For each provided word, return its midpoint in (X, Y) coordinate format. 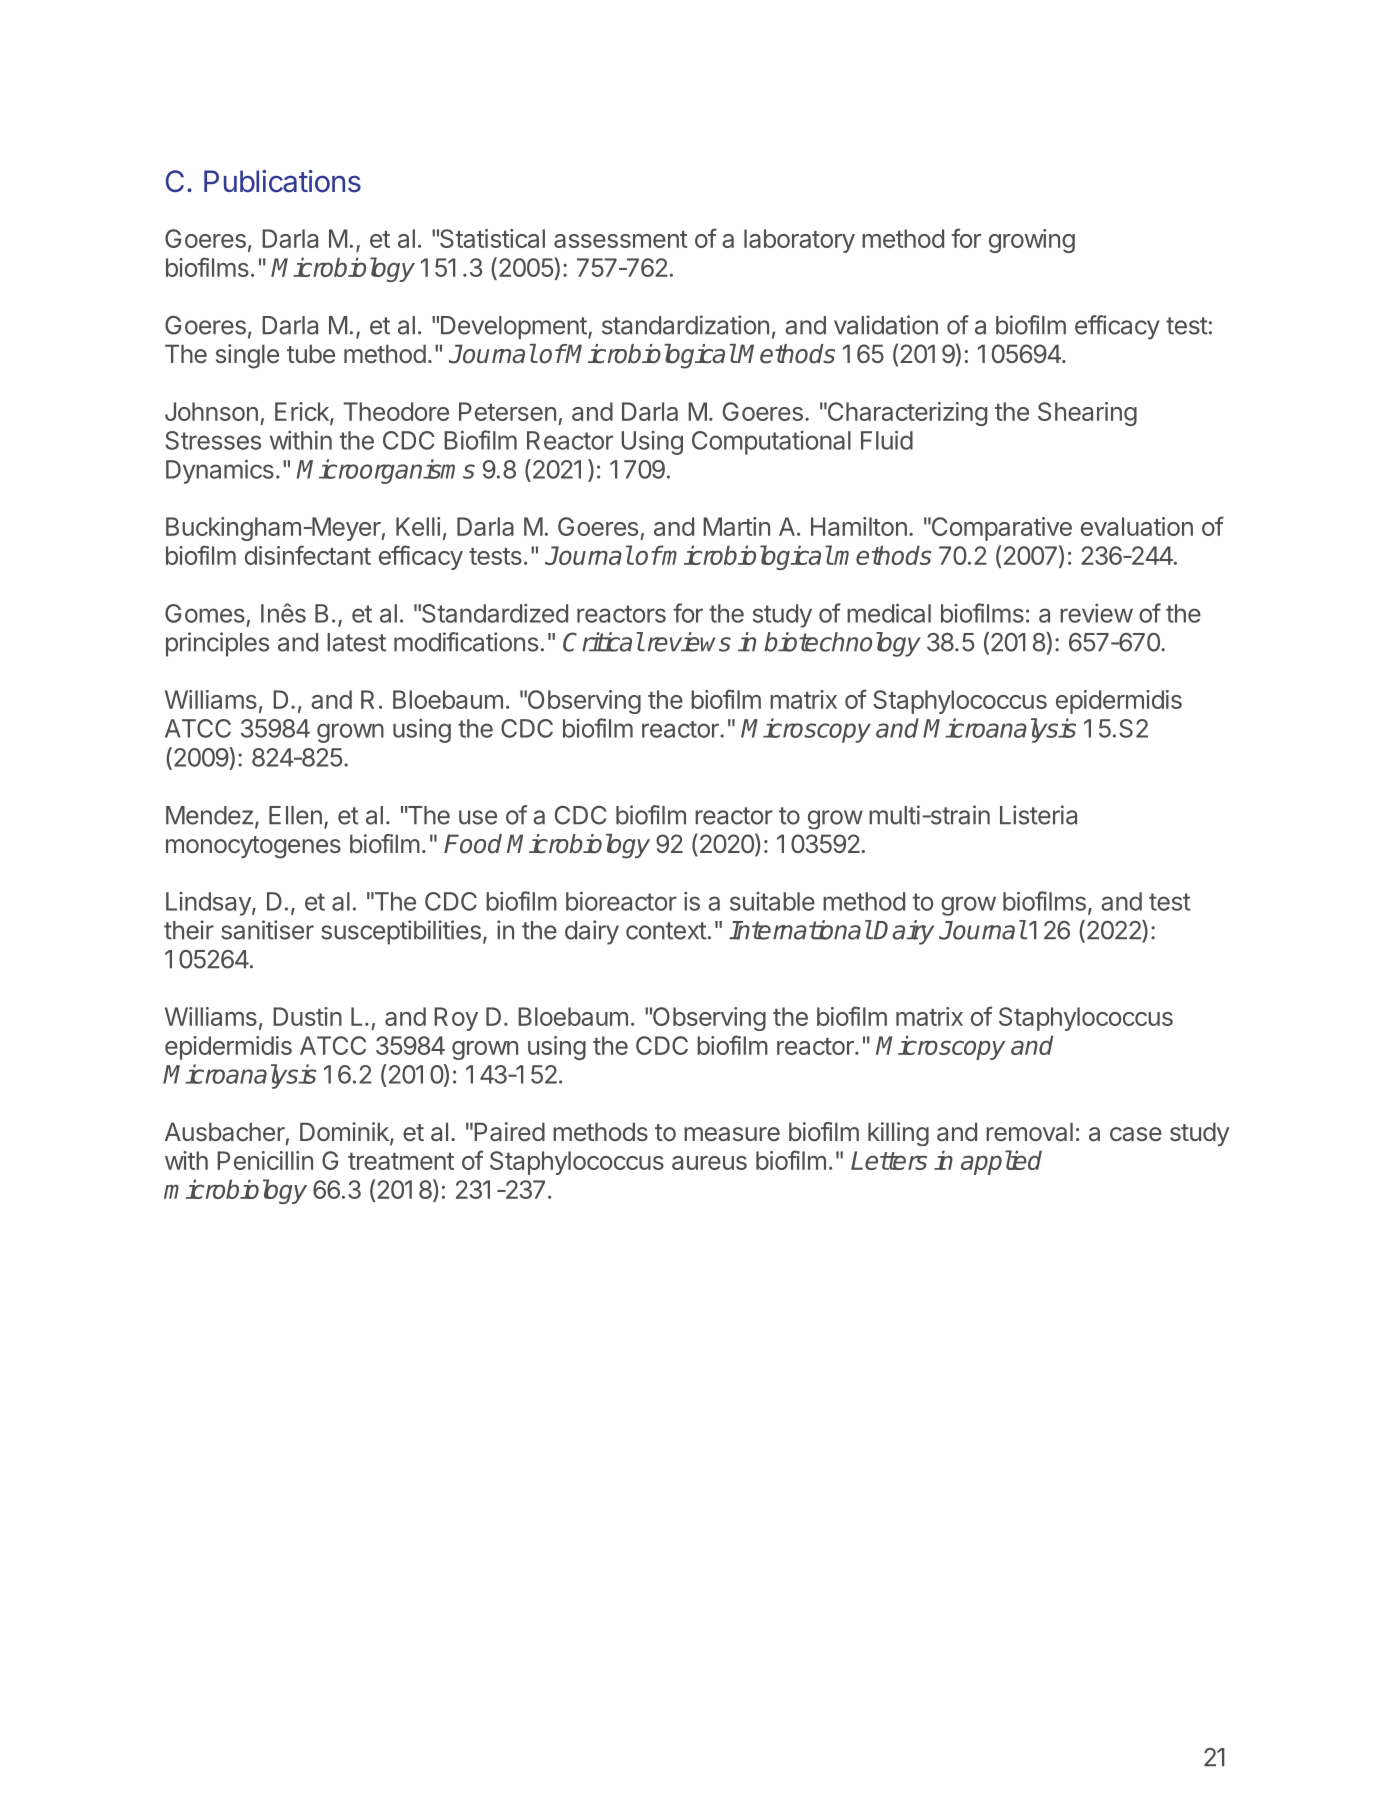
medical (889, 613)
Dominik (345, 1133)
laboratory (799, 241)
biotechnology (842, 644)
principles (217, 644)
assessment (621, 239)
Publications (282, 181)
